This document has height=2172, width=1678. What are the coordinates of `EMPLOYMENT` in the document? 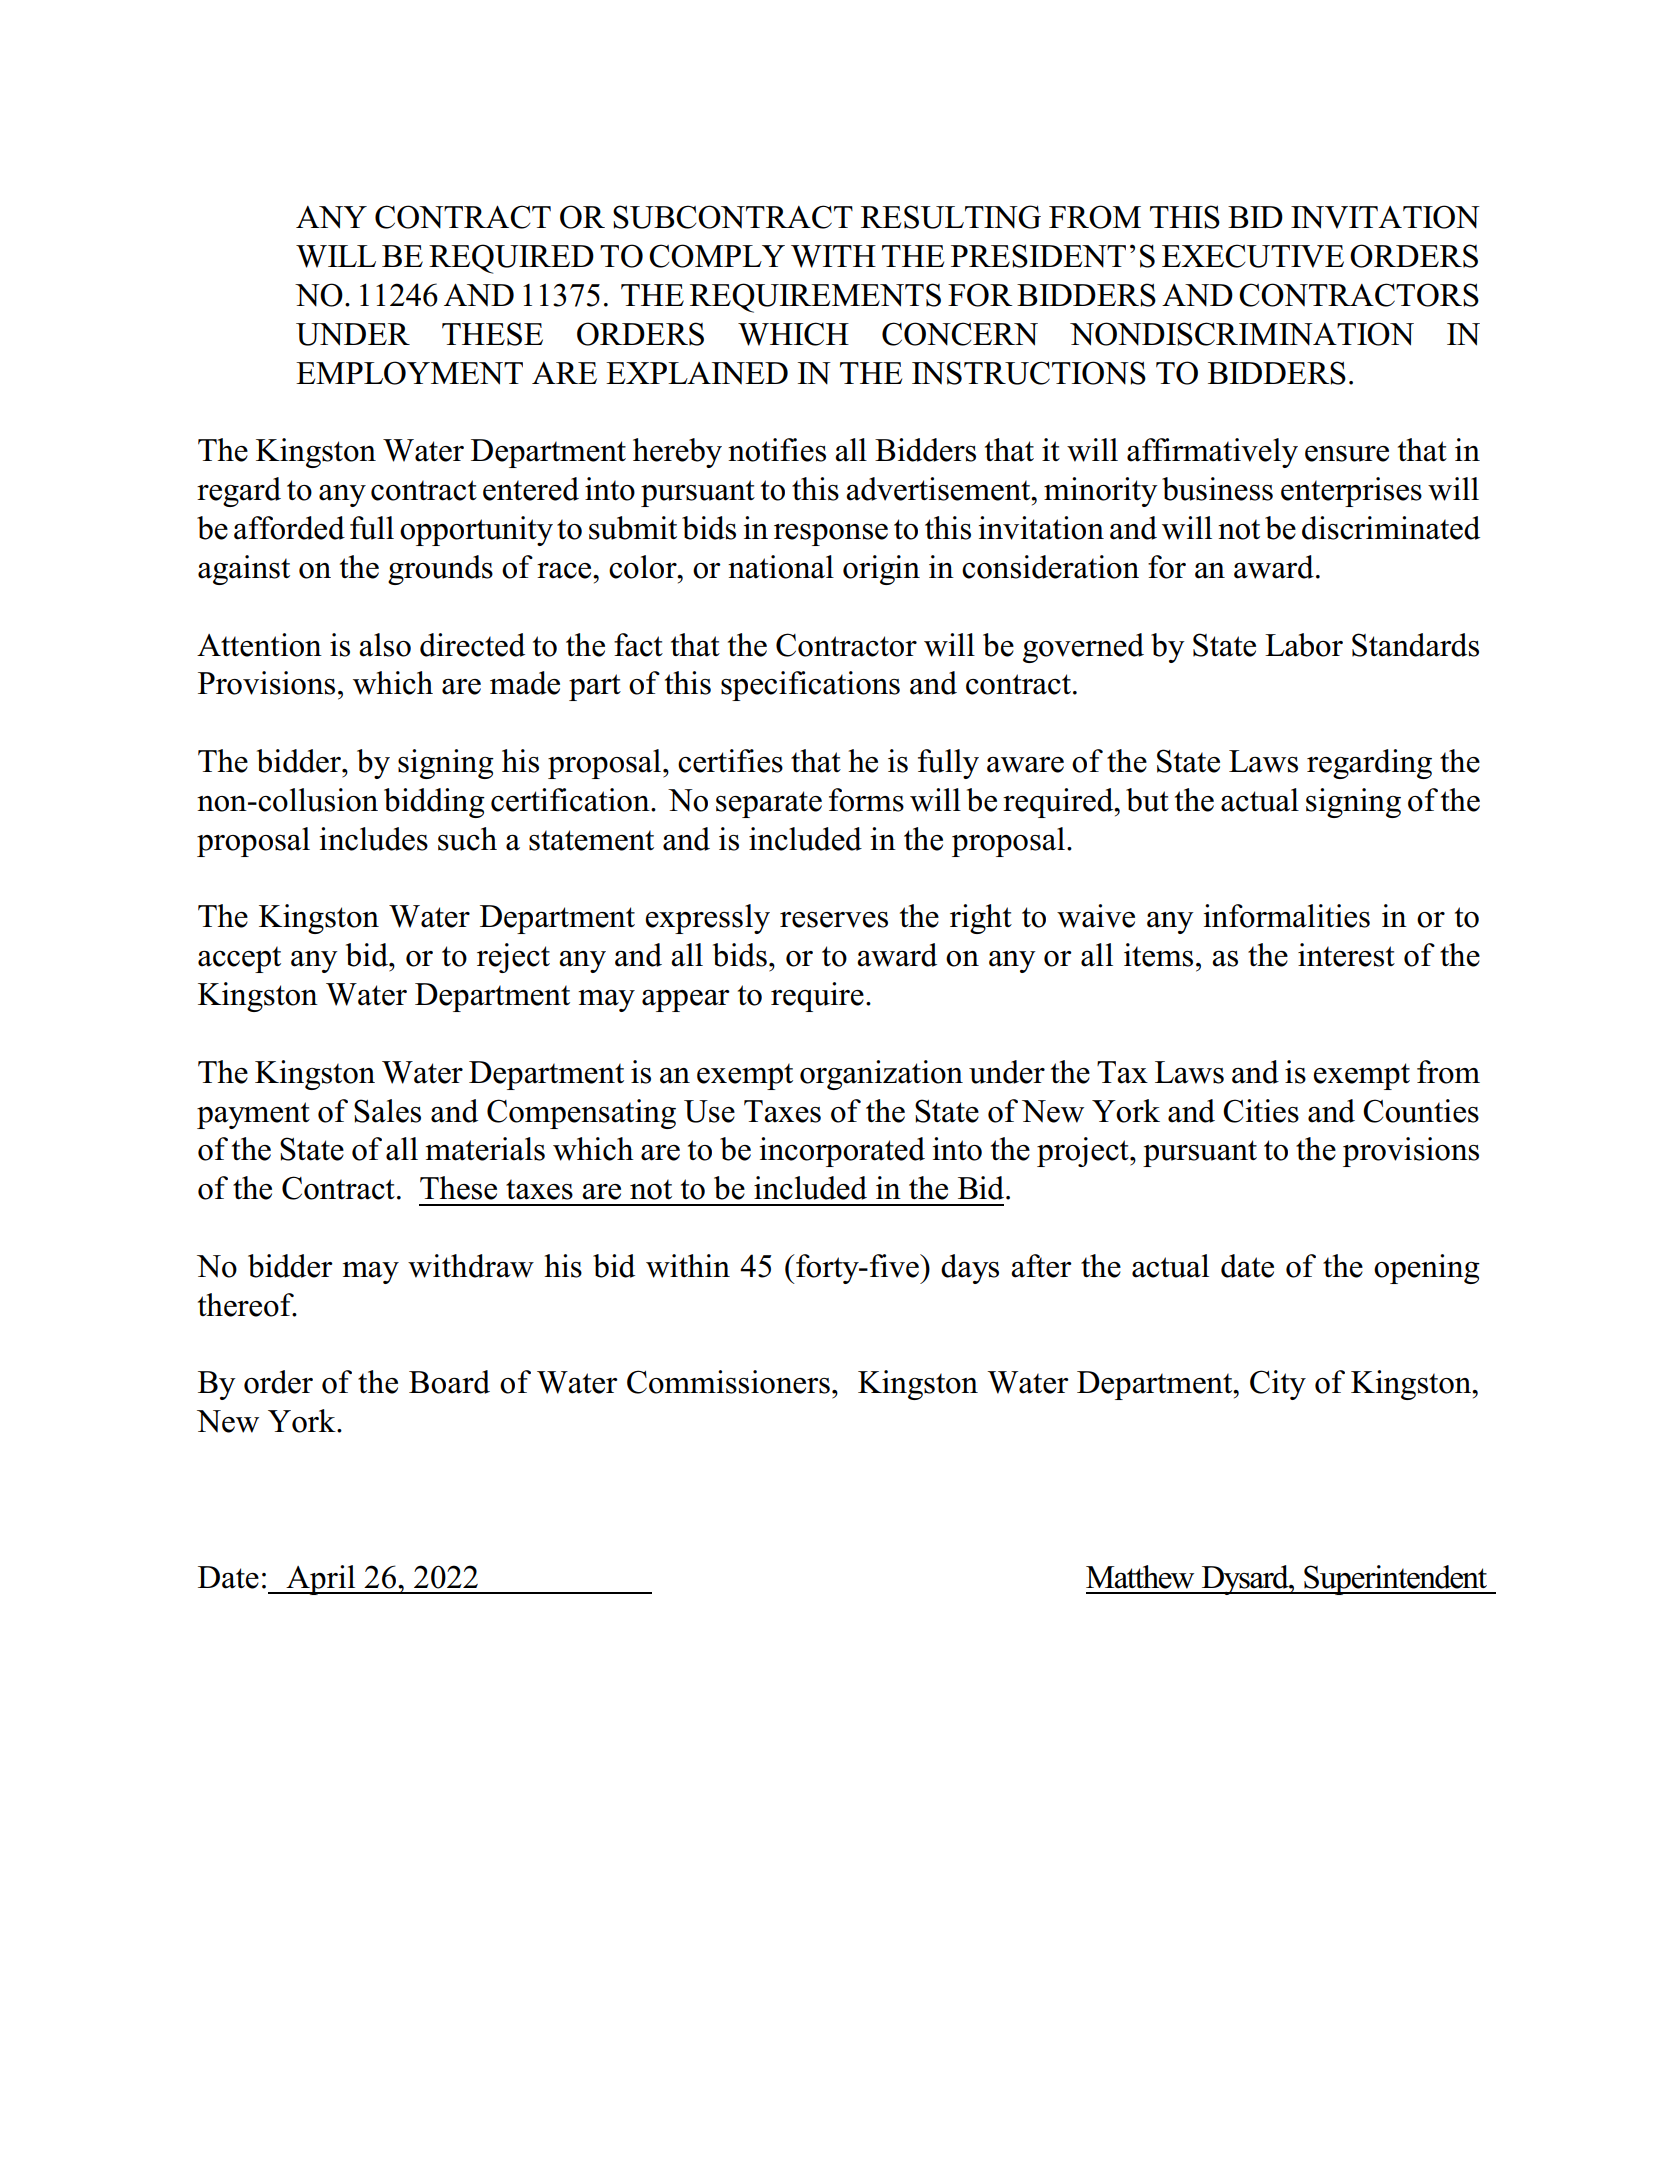 It's located at (409, 373).
